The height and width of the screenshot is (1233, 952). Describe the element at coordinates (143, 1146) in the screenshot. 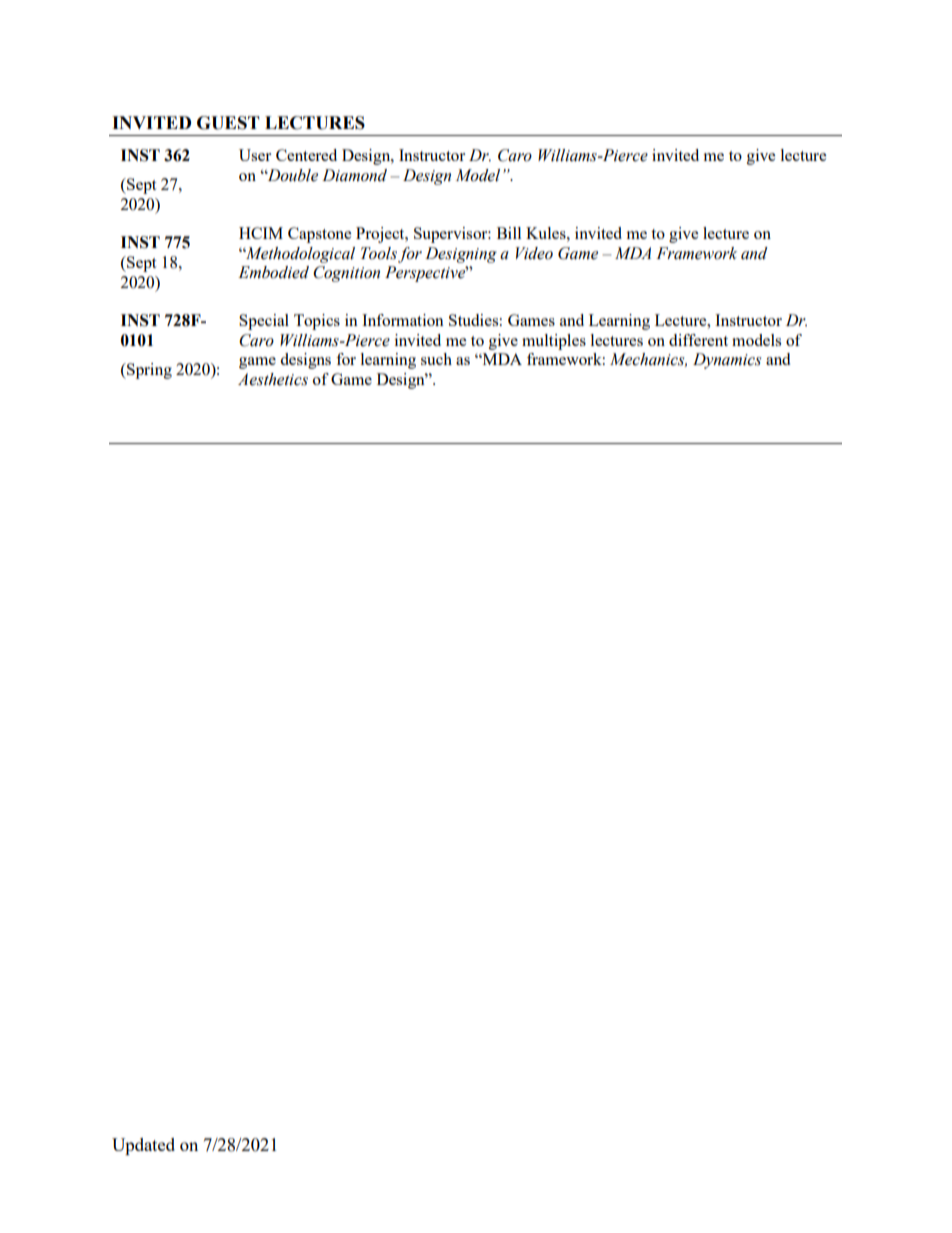

I see `Updated` at that location.
